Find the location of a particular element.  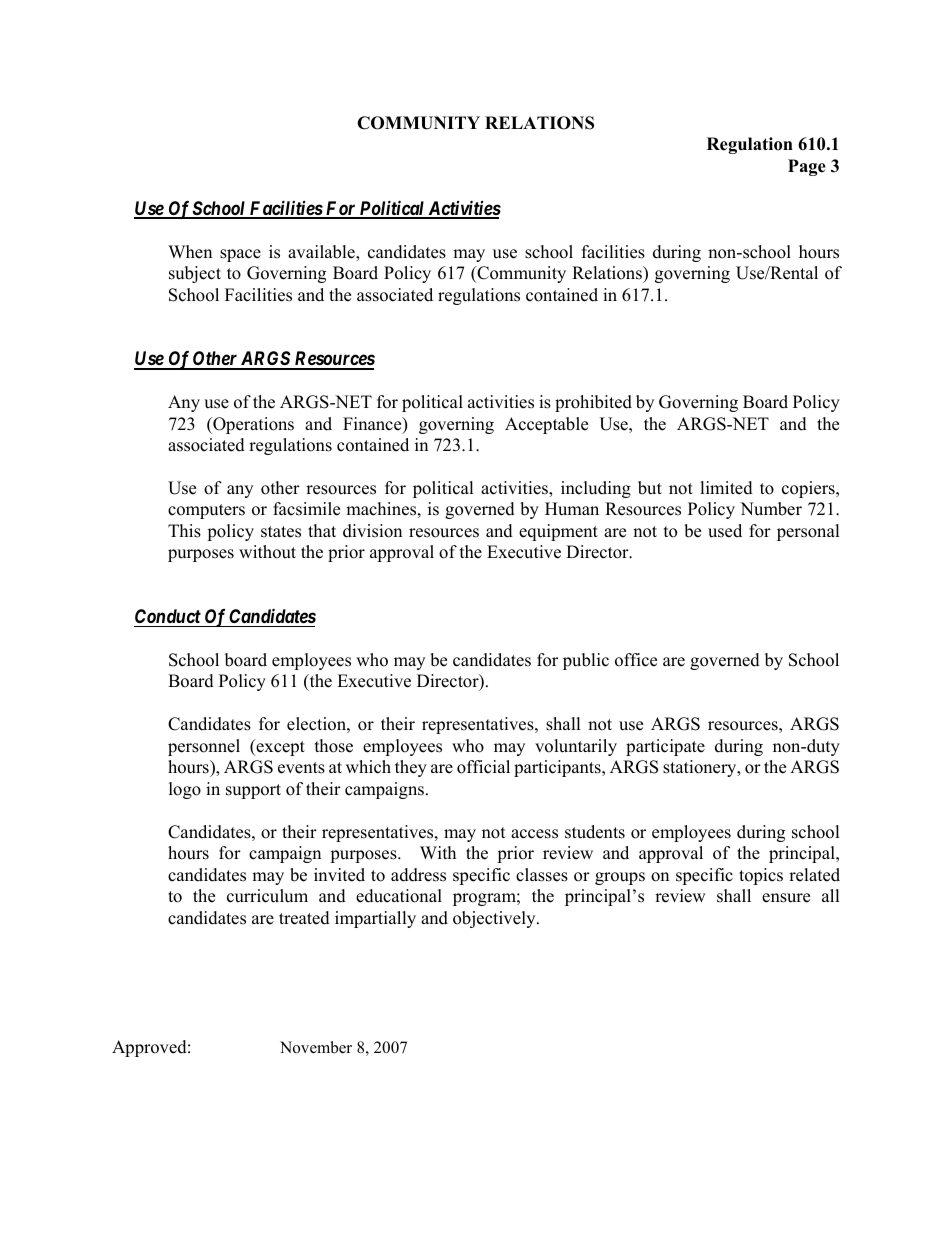

available is located at coordinates (322, 253).
